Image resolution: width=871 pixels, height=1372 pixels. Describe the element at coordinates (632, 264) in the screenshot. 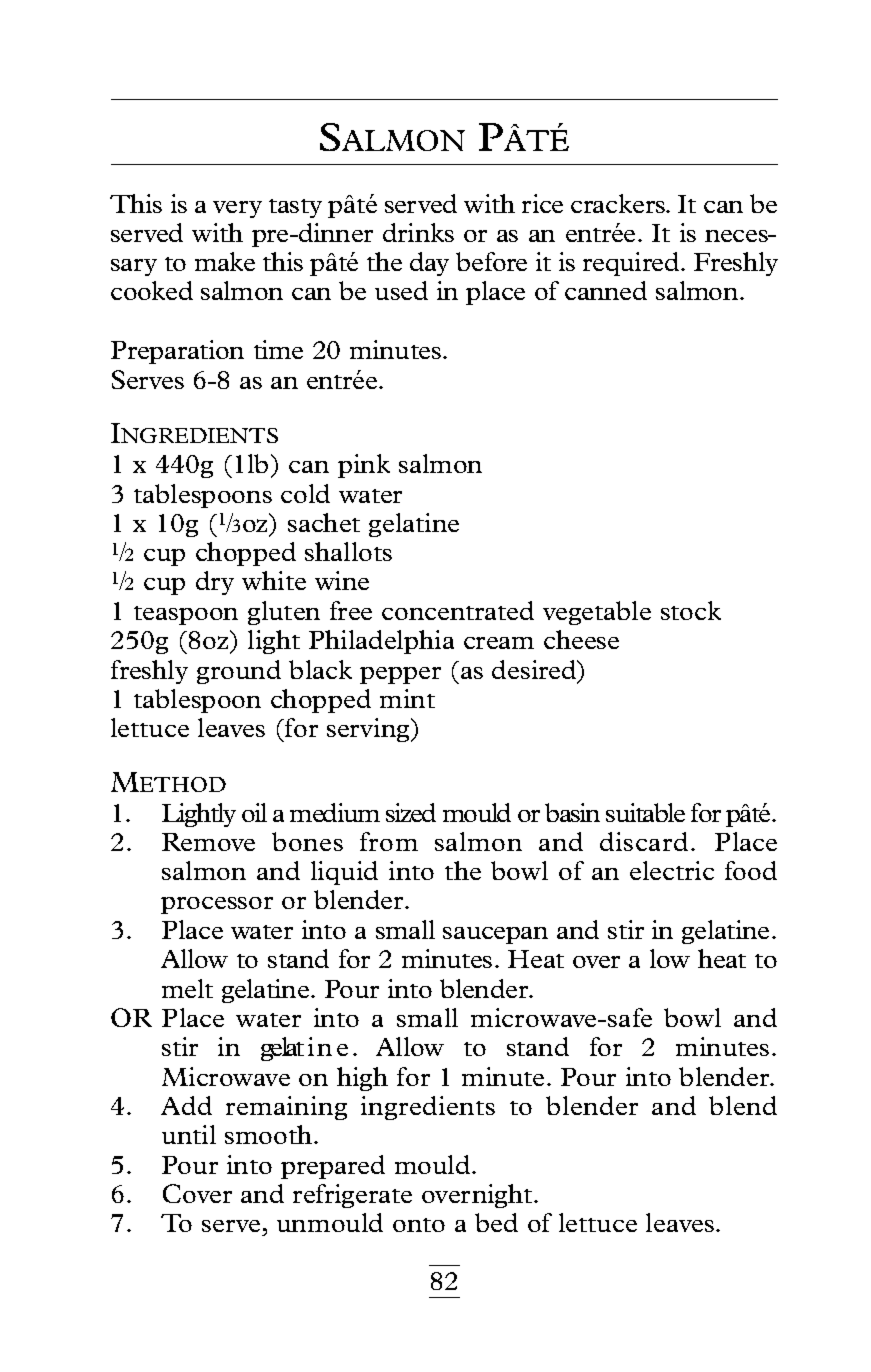

I see `required` at that location.
